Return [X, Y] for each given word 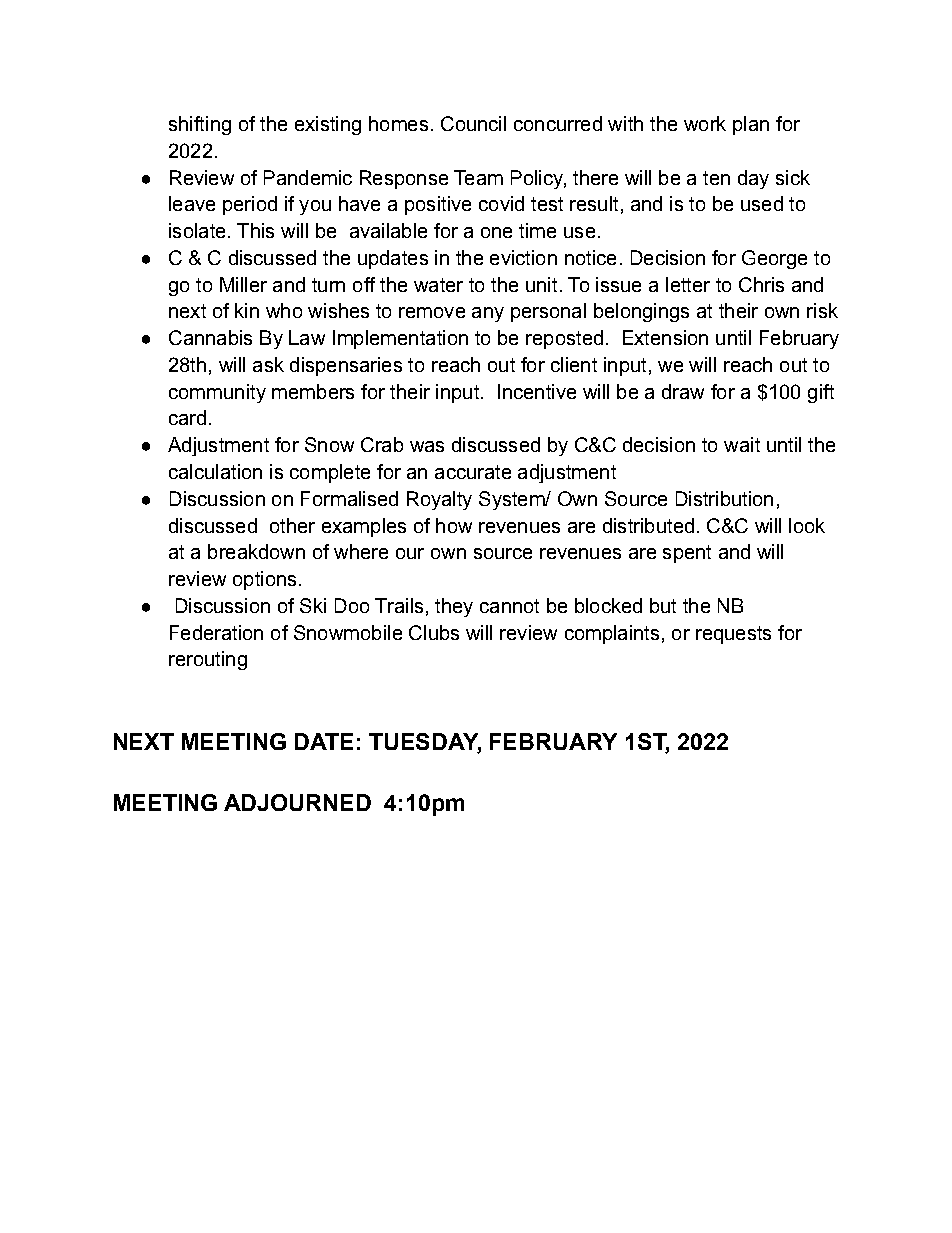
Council [473, 123]
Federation [216, 632]
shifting [200, 125]
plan [751, 125]
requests [733, 635]
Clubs [434, 632]
